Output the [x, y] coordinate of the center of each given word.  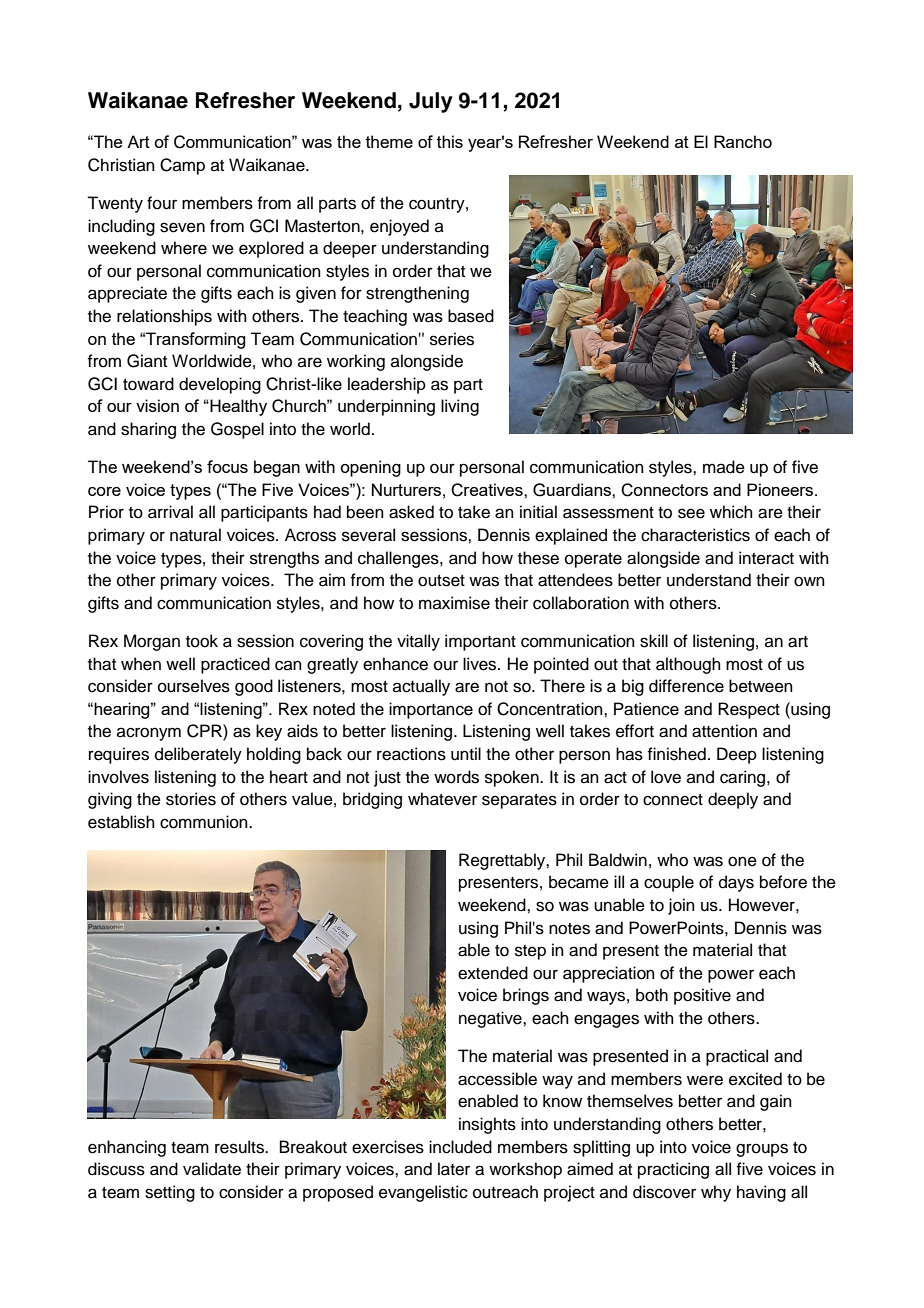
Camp [182, 166]
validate [212, 1169]
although [688, 665]
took [202, 641]
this [450, 141]
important [480, 642]
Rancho [743, 141]
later [454, 1169]
